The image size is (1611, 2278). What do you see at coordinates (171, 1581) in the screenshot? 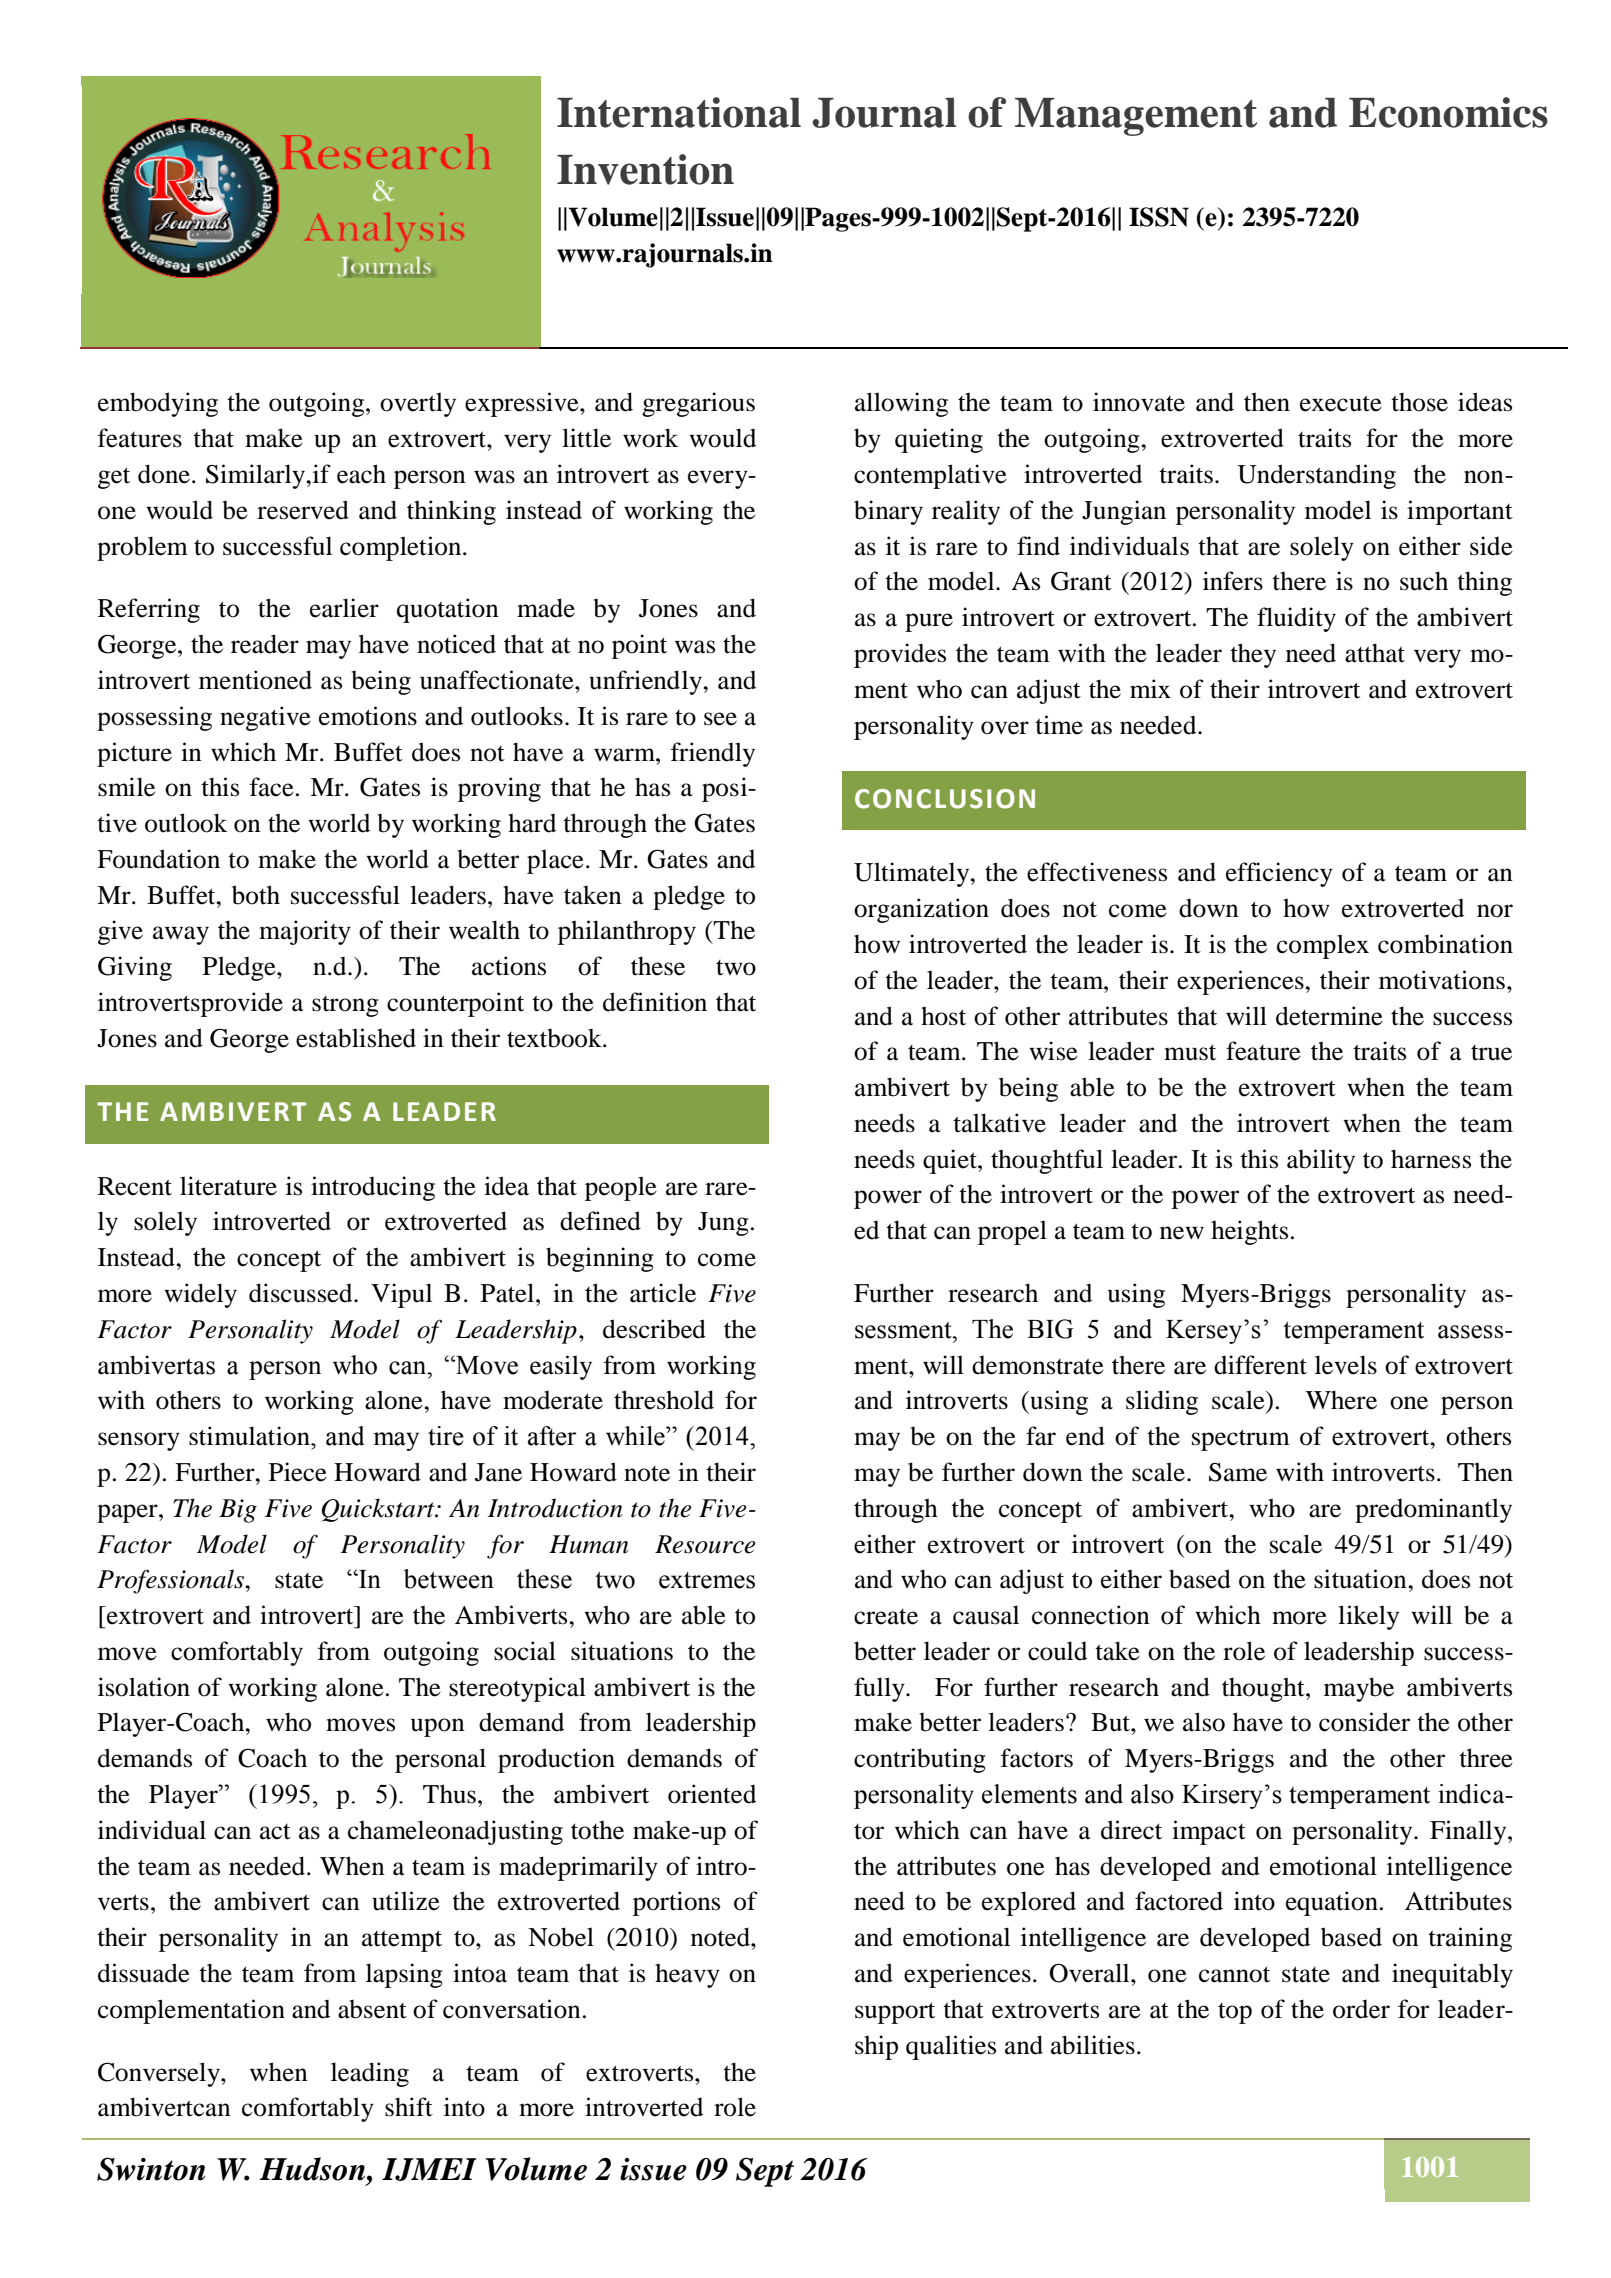
I see `Professionals` at bounding box center [171, 1581].
